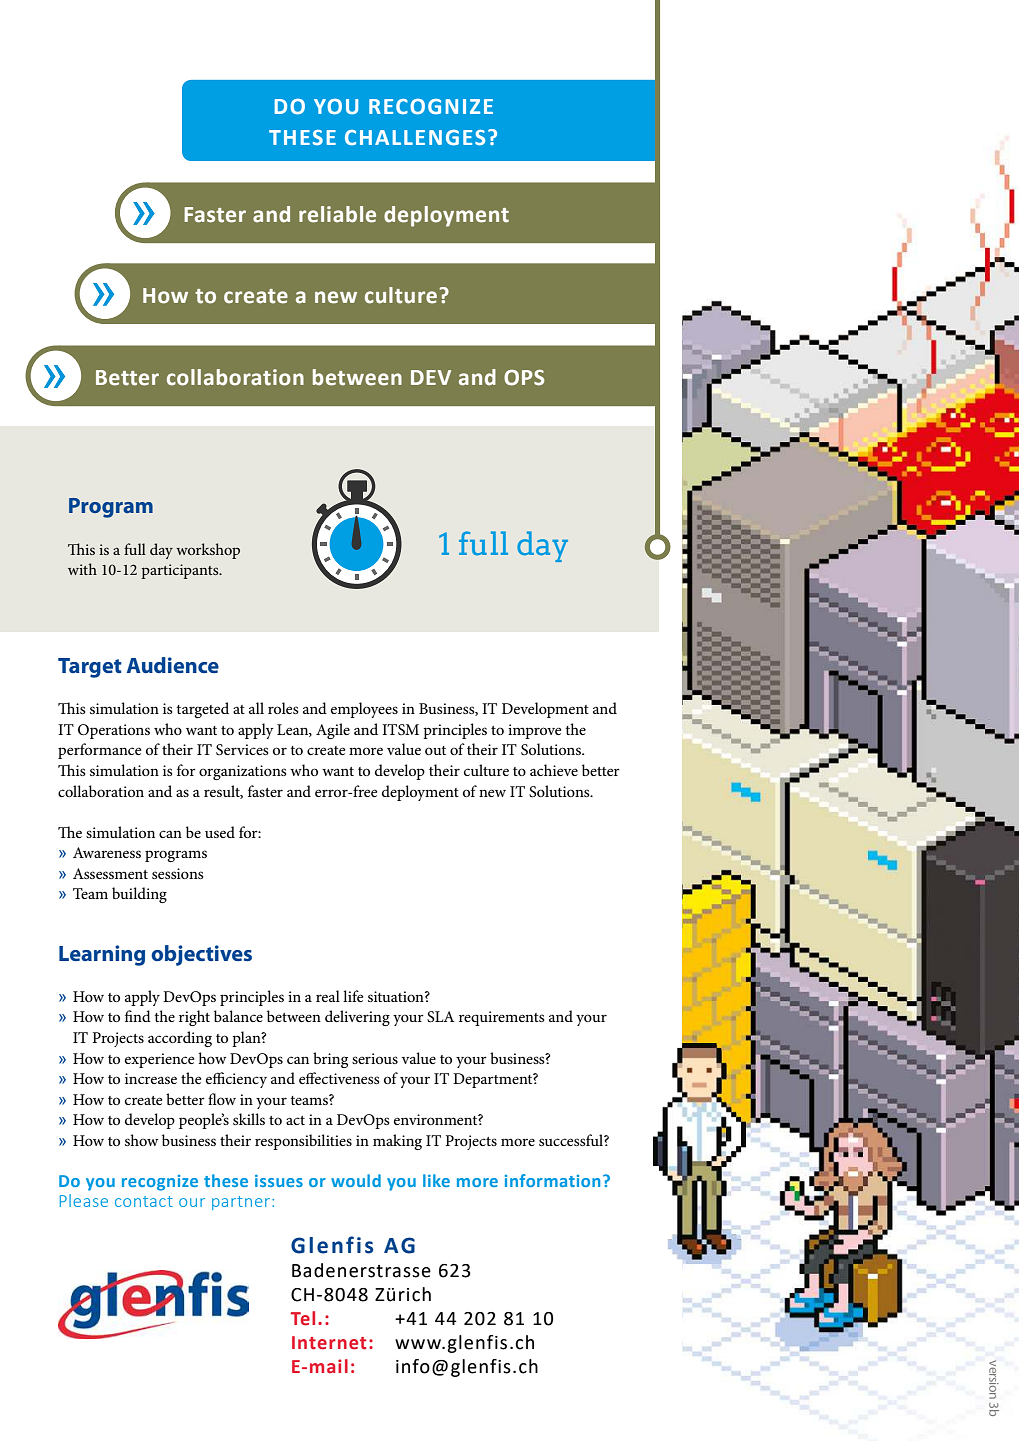  Describe the element at coordinates (283, 708) in the page. I see `roles` at that location.
